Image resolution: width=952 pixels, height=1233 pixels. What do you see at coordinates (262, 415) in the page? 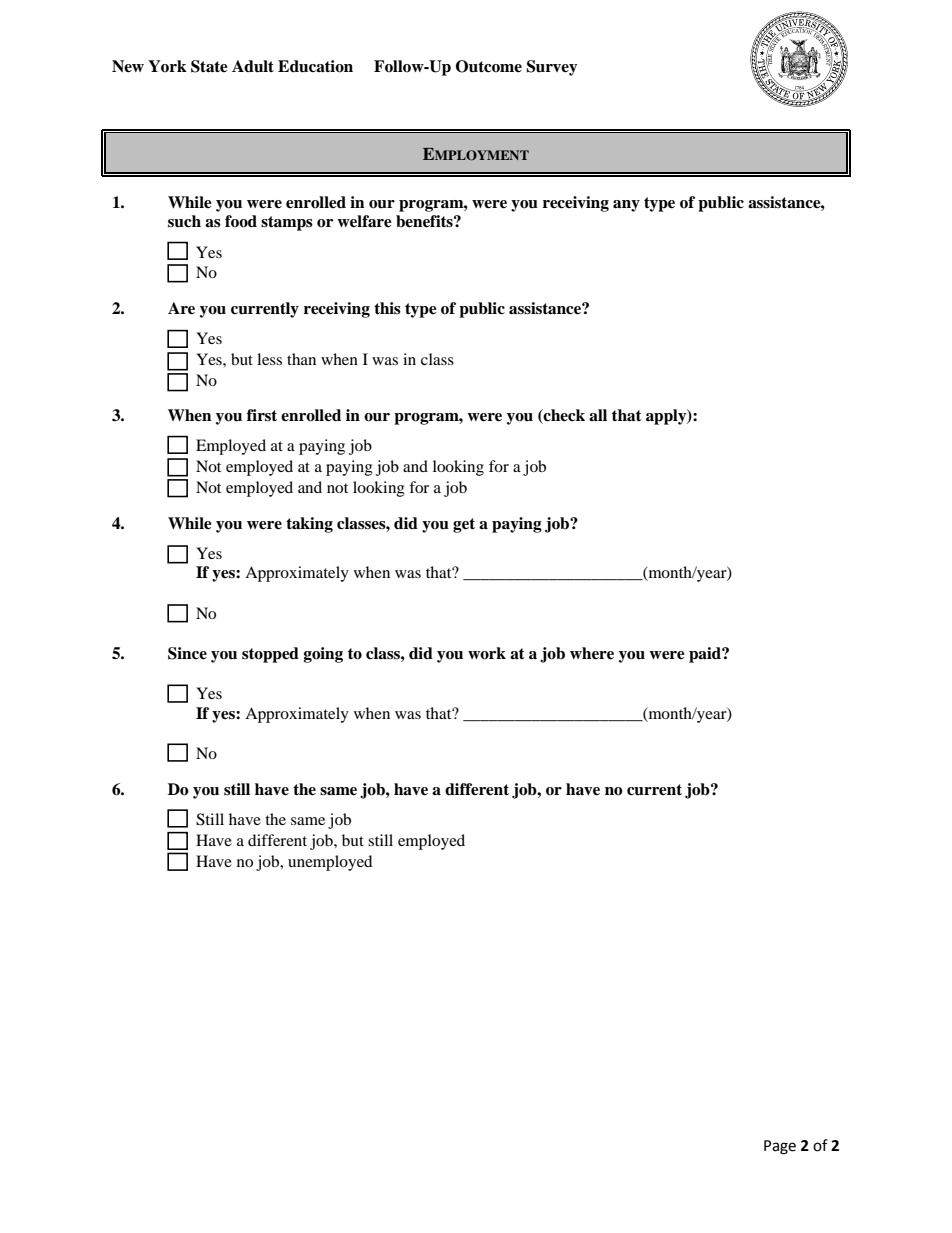
I see `first` at bounding box center [262, 415].
